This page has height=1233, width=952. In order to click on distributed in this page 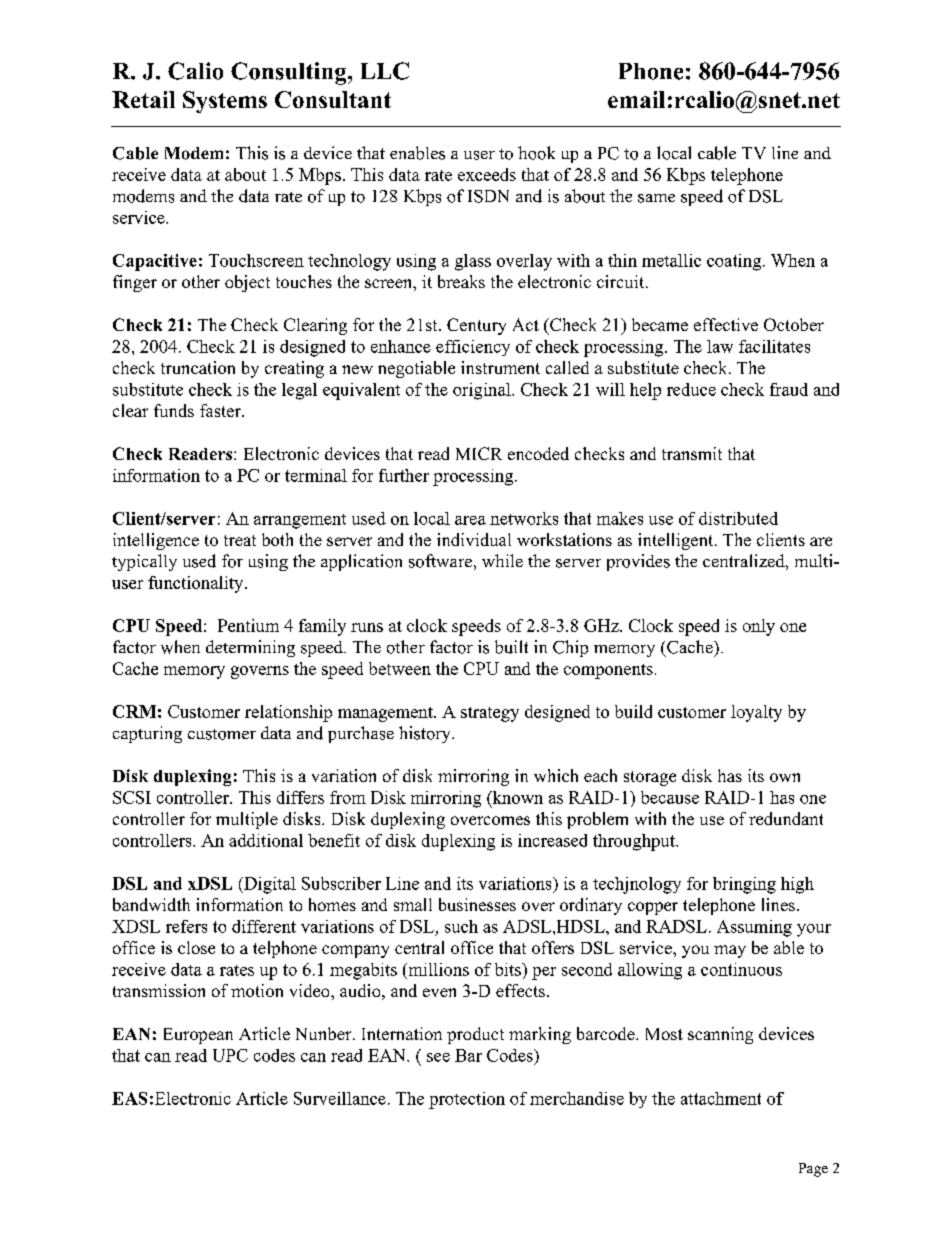, I will do `click(738, 518)`.
